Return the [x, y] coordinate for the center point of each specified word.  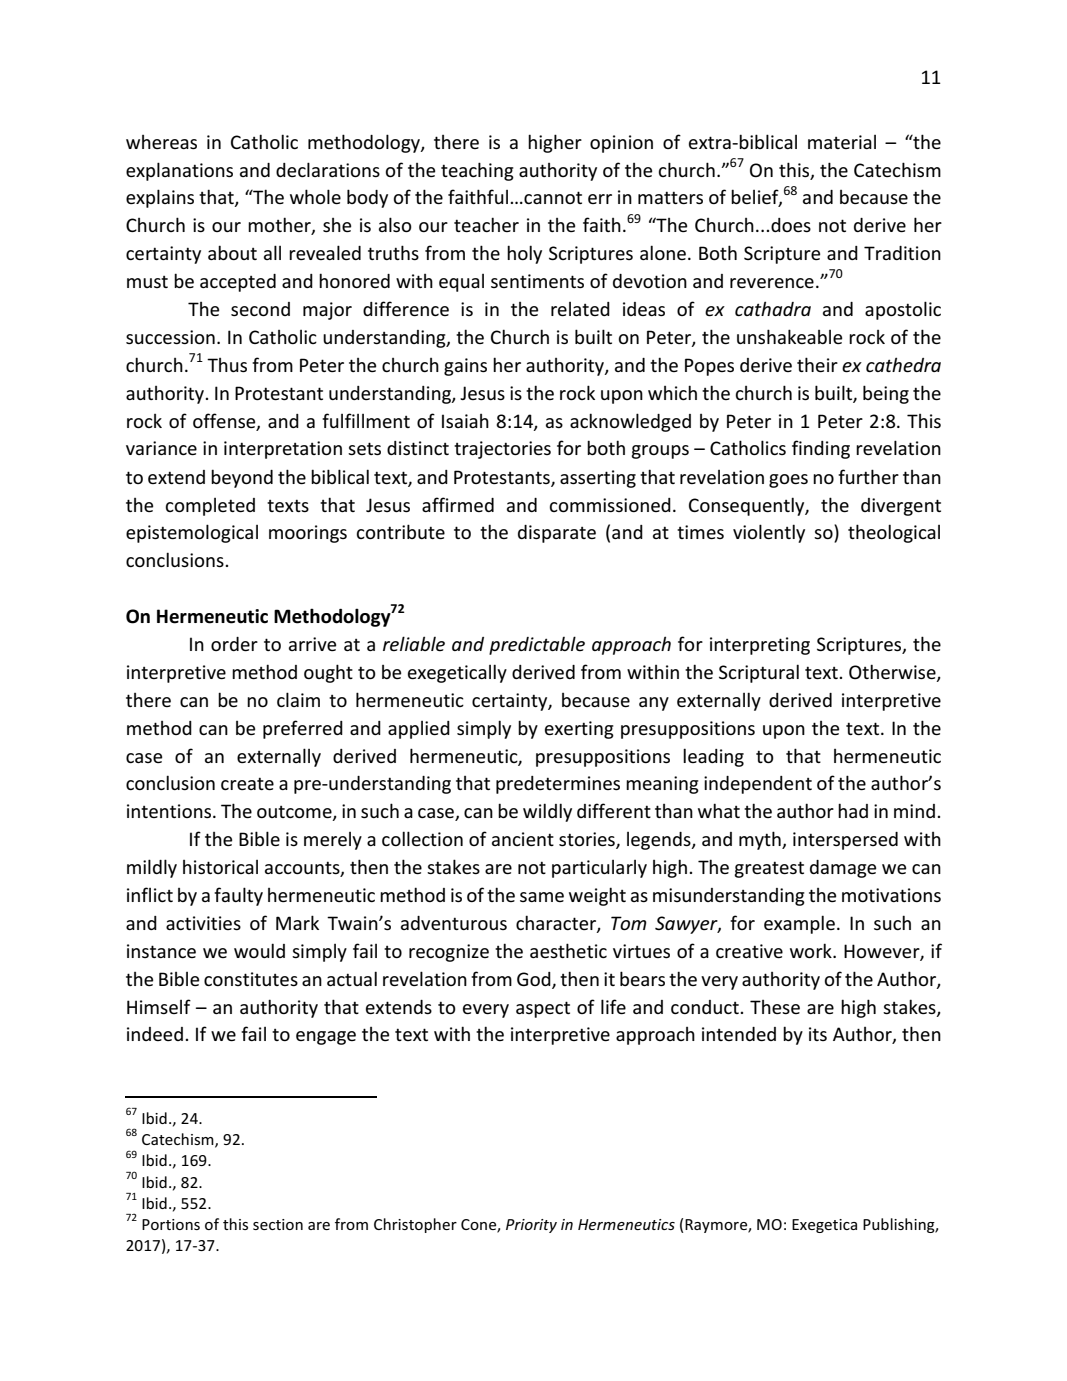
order [234, 644]
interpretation [283, 450]
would [259, 950]
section [278, 1224]
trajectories [502, 450]
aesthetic [568, 950]
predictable [537, 645]
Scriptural [759, 673]
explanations [179, 171]
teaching [477, 171]
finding [821, 449]
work [812, 950]
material [842, 142]
